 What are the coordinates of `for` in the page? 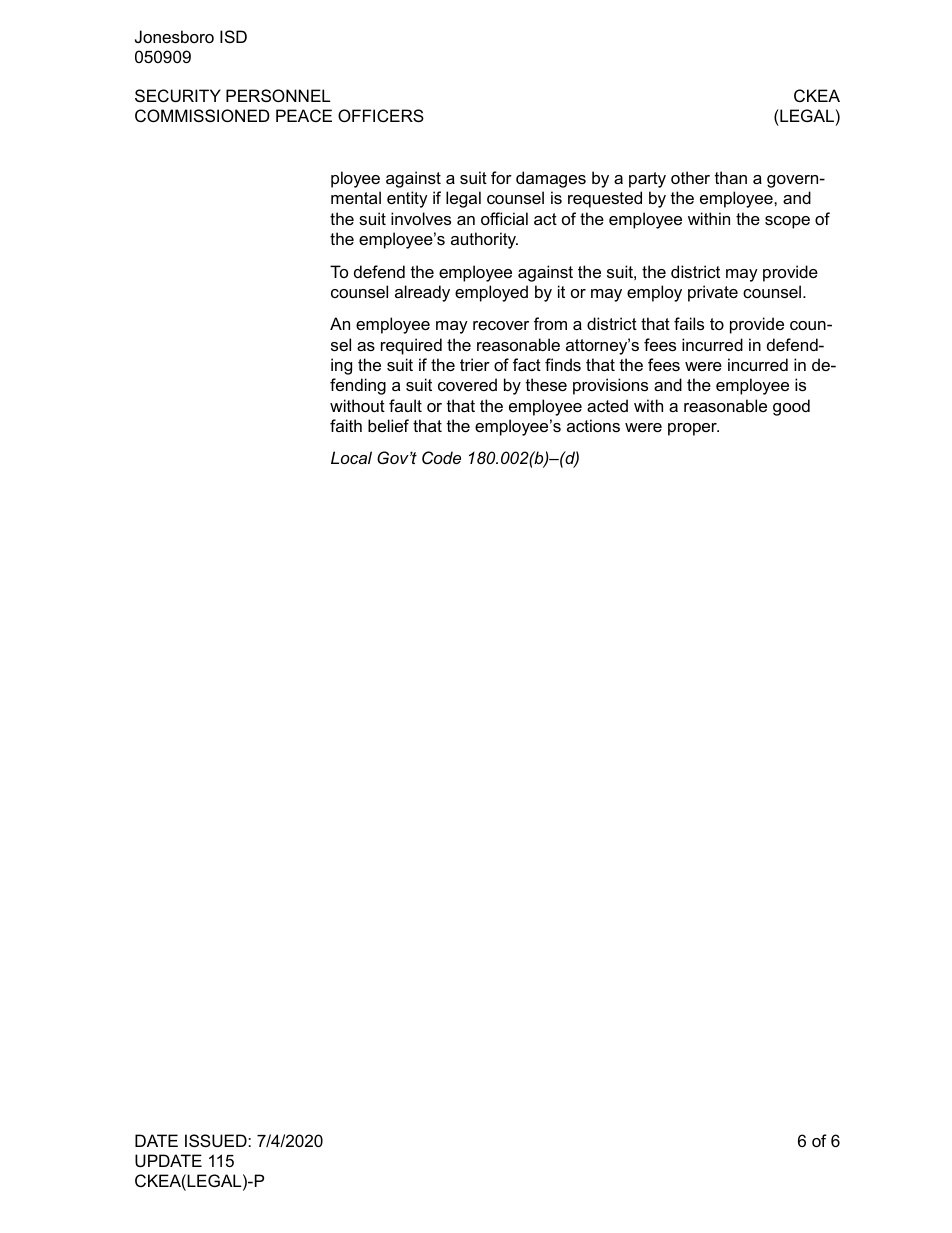 It's located at (501, 177).
